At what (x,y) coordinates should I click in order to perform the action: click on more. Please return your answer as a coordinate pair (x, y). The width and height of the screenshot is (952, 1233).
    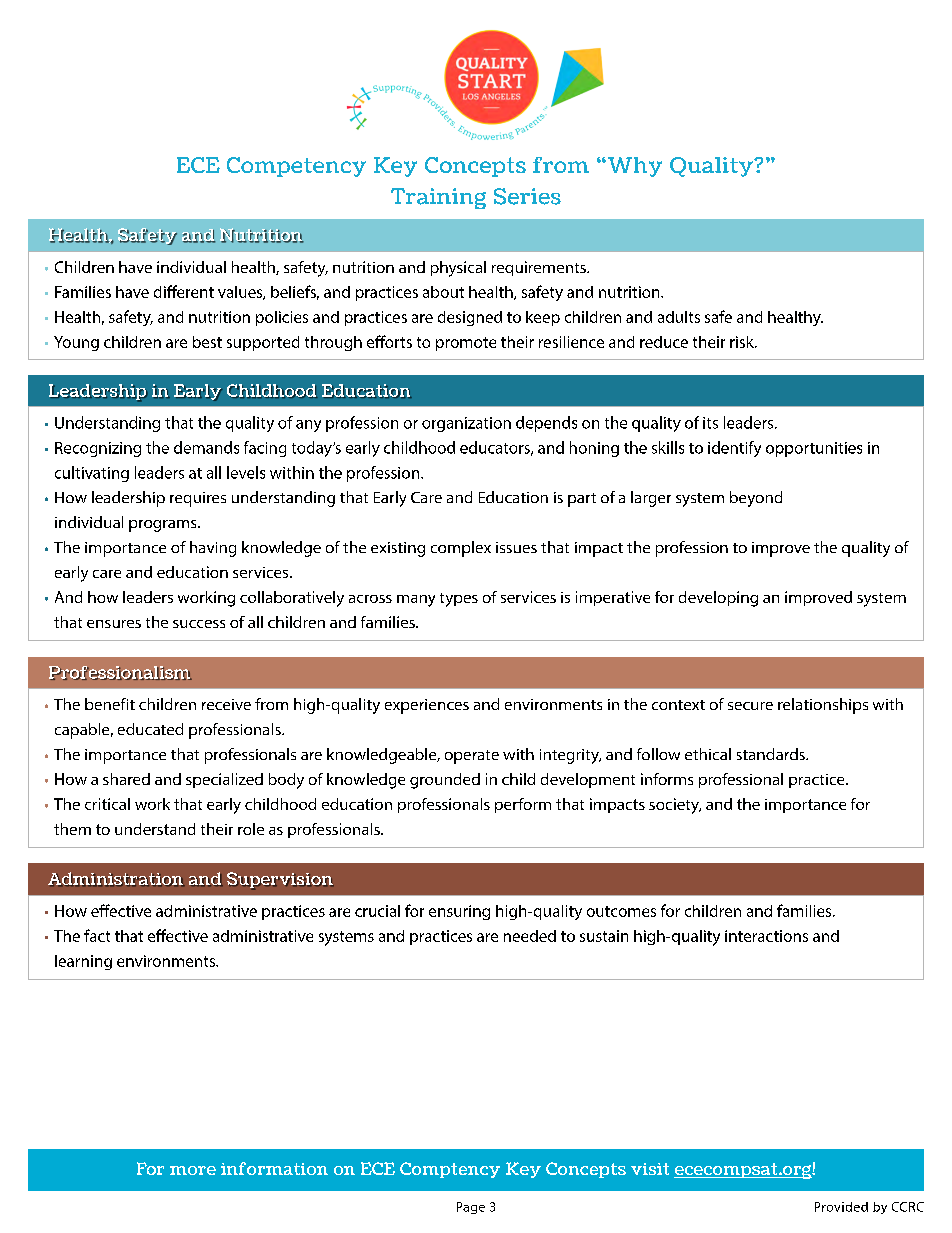
    Looking at the image, I should click on (193, 1170).
